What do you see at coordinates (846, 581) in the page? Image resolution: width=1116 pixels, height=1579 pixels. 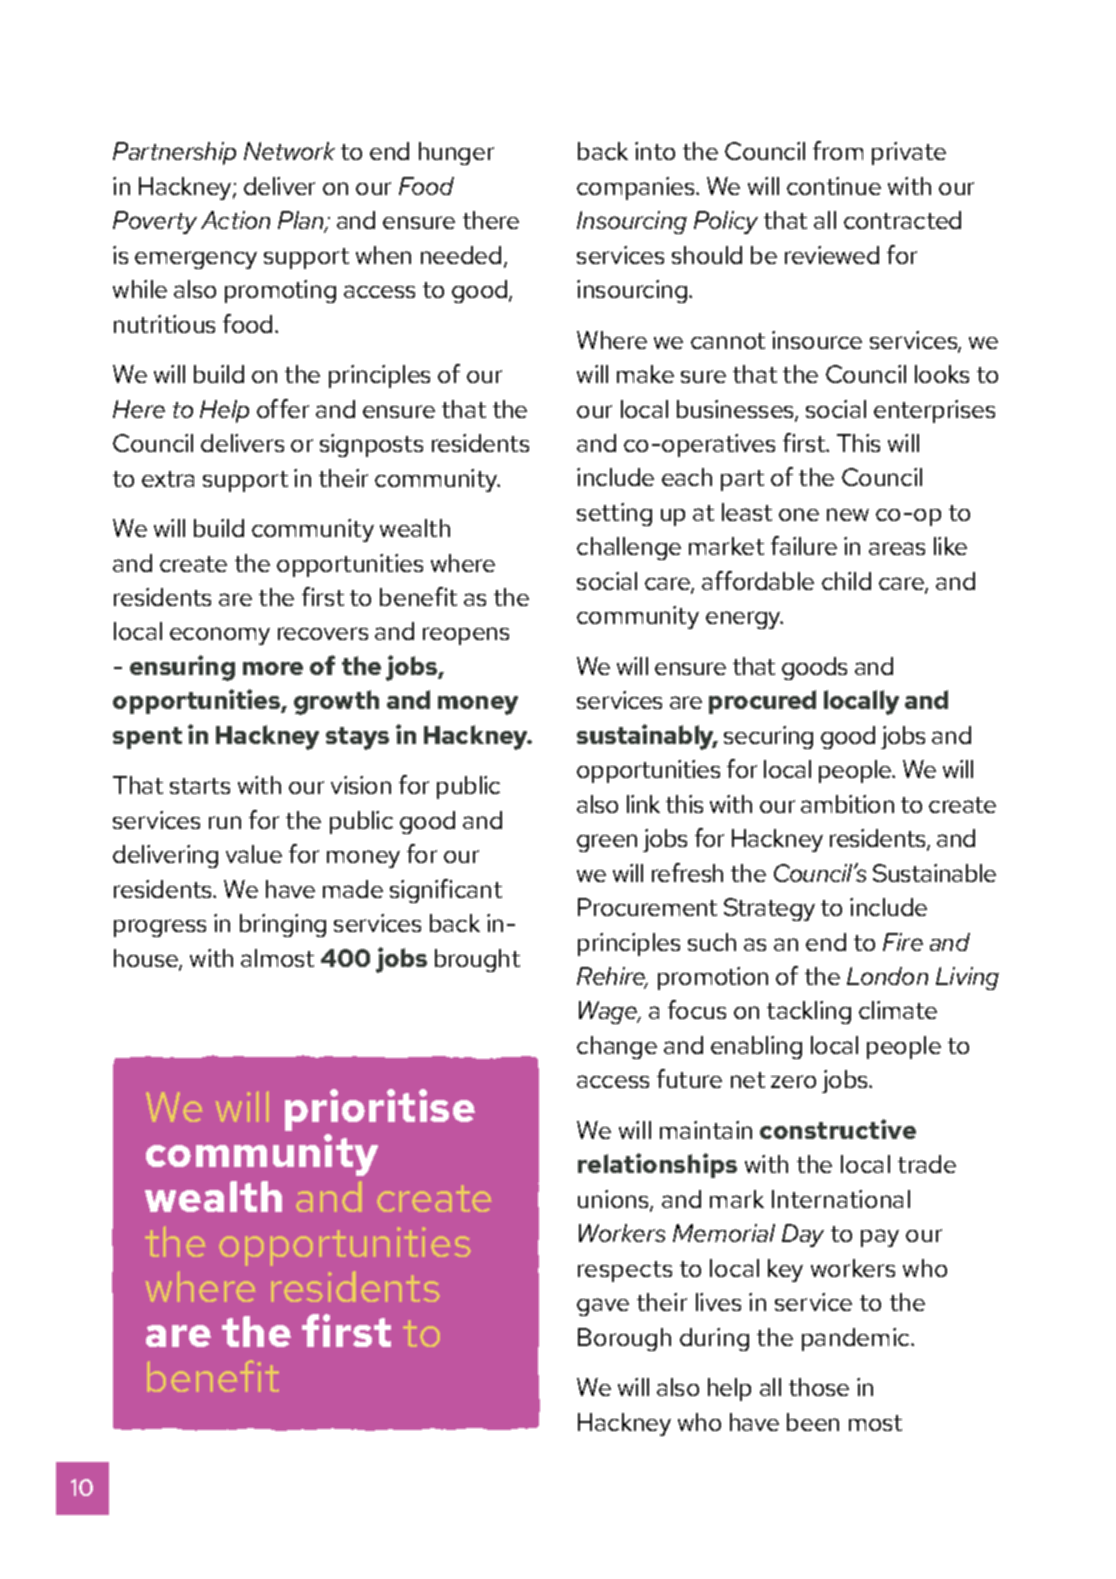 I see `child` at bounding box center [846, 581].
